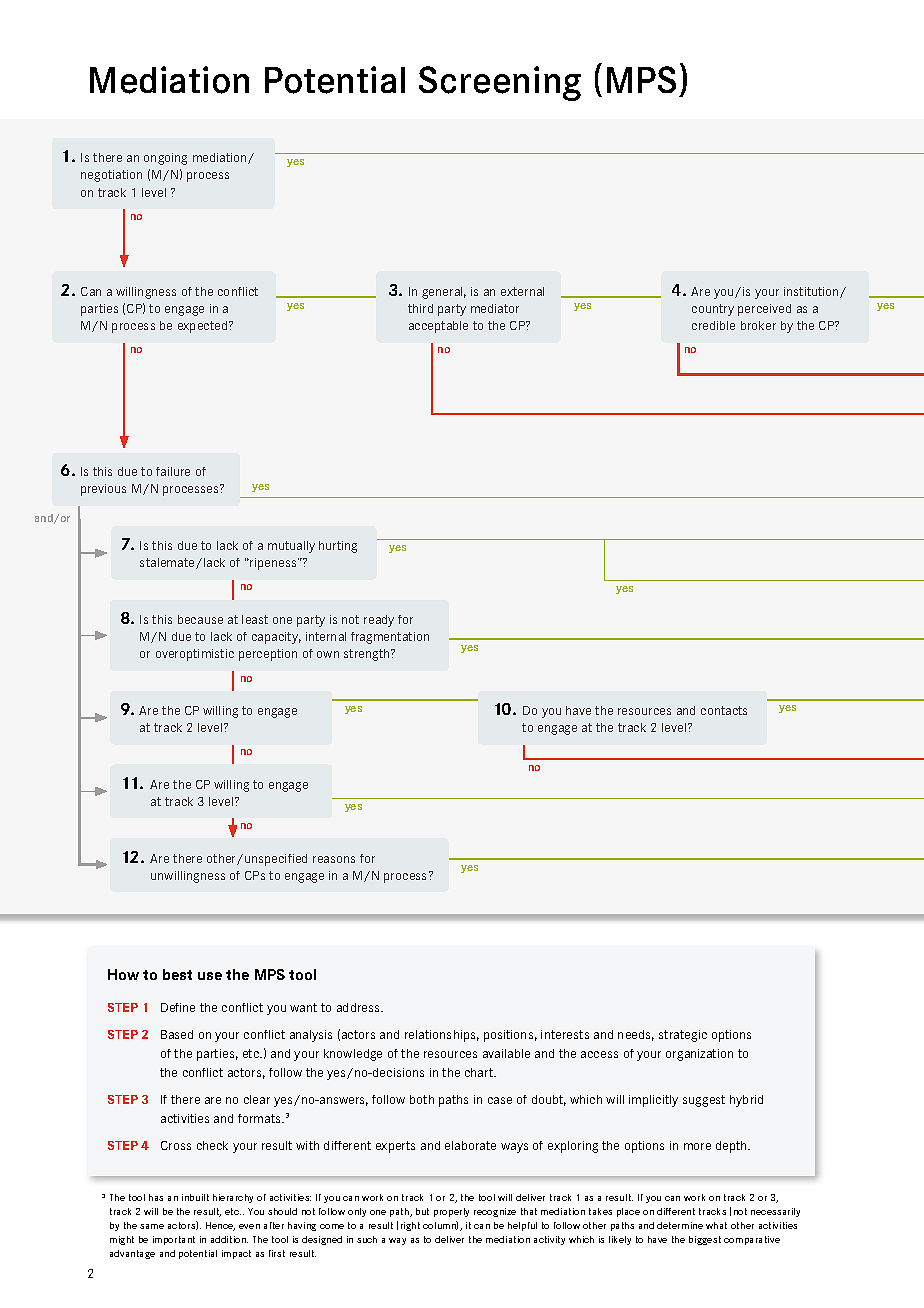 The height and width of the document is (1308, 924). What do you see at coordinates (195, 1197) in the document?
I see `inbuilt` at bounding box center [195, 1197].
